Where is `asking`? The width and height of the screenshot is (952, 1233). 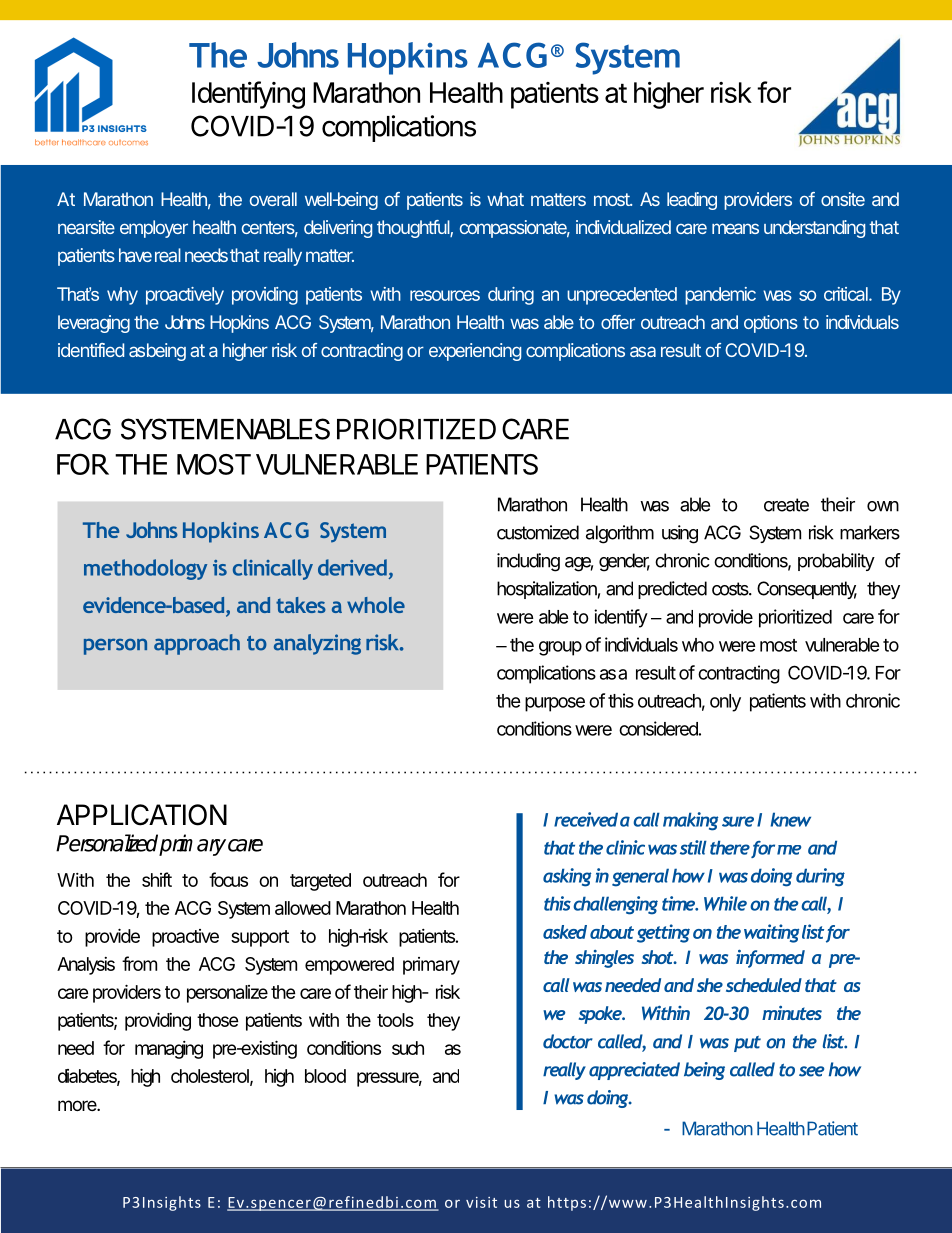 asking is located at coordinates (567, 877).
